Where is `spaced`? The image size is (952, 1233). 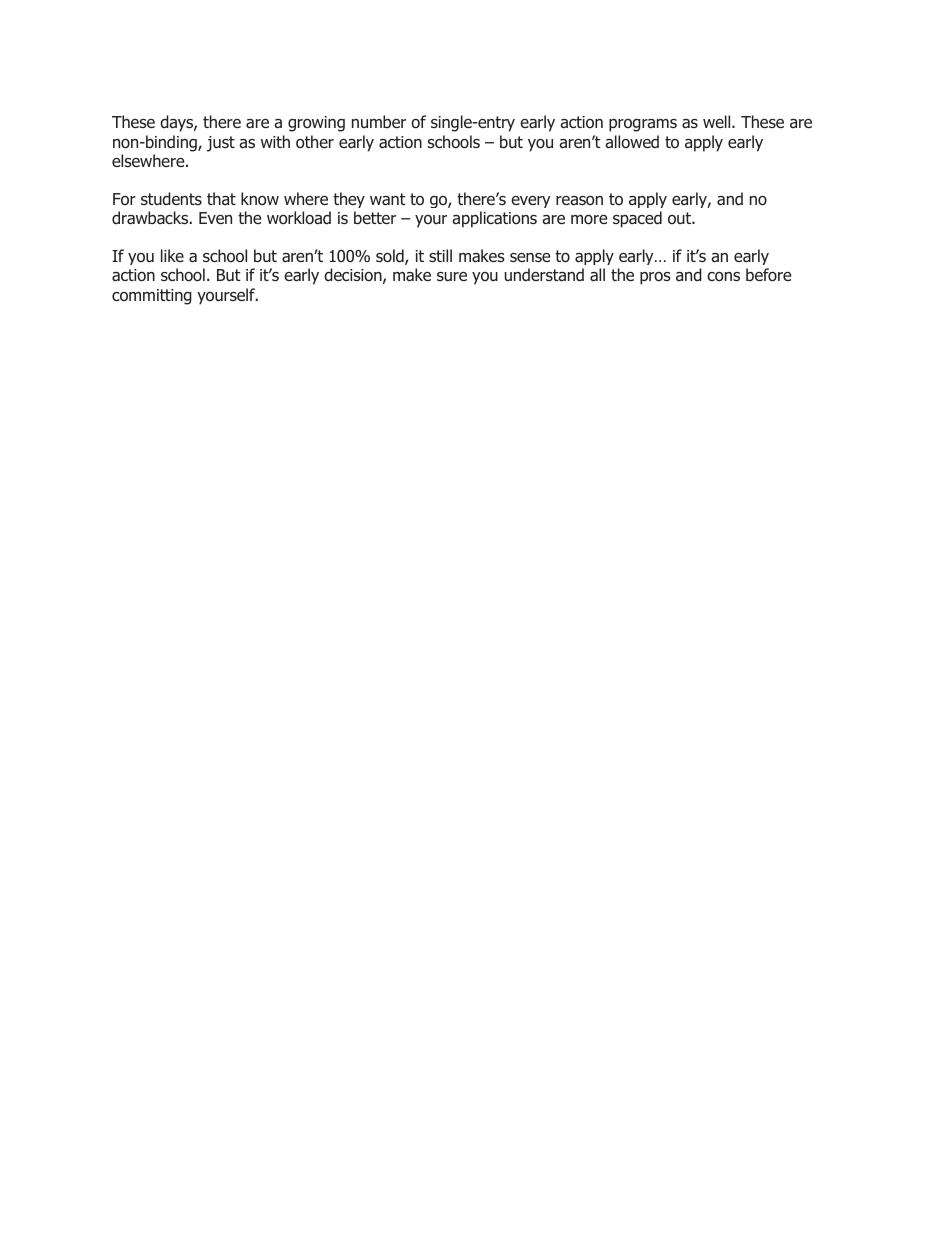 spaced is located at coordinates (637, 219).
